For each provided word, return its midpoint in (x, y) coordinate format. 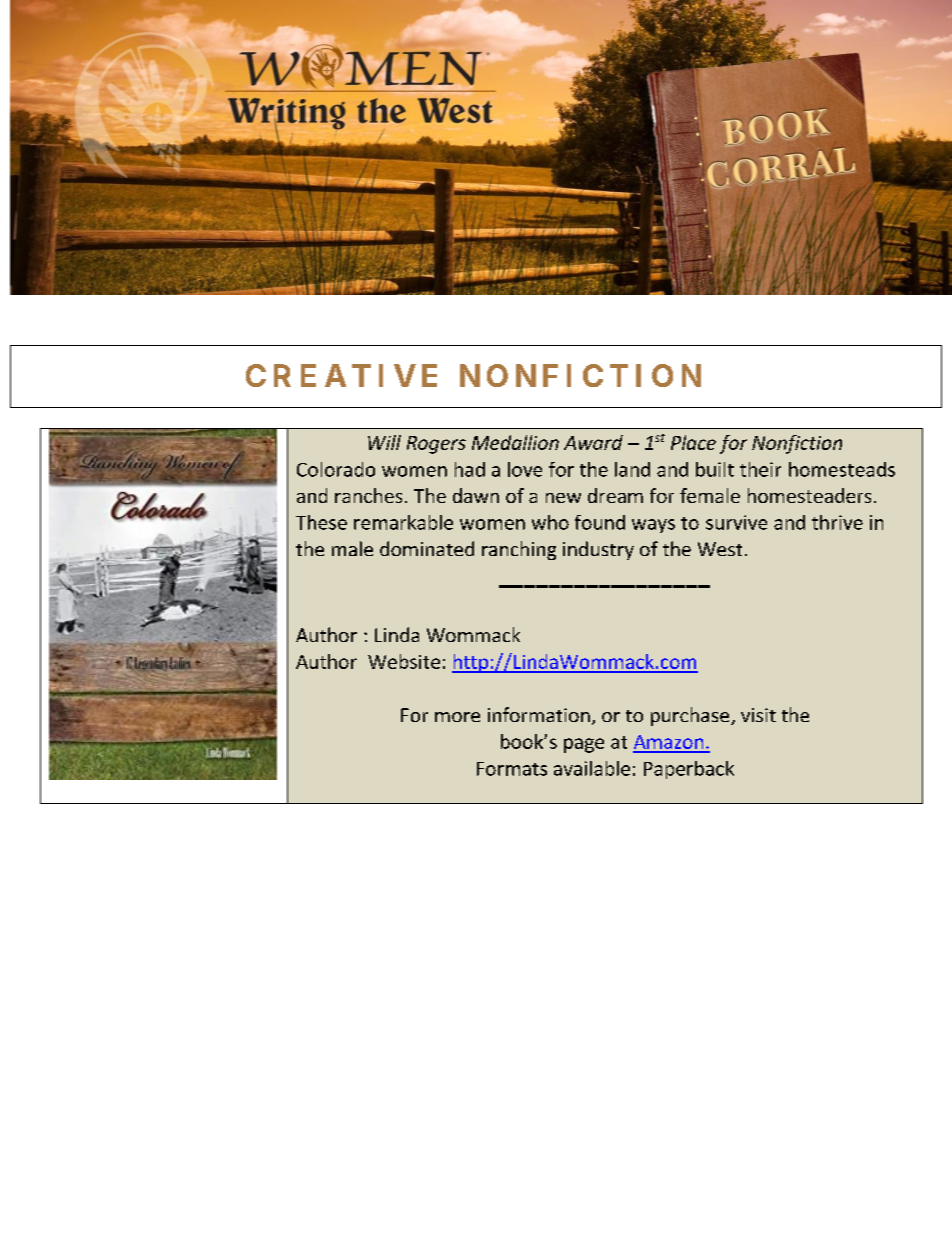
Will (384, 442)
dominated (427, 548)
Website (404, 661)
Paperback (689, 770)
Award (593, 442)
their (760, 469)
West (720, 549)
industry (598, 550)
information (539, 714)
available (592, 768)
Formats (512, 769)
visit (758, 715)
